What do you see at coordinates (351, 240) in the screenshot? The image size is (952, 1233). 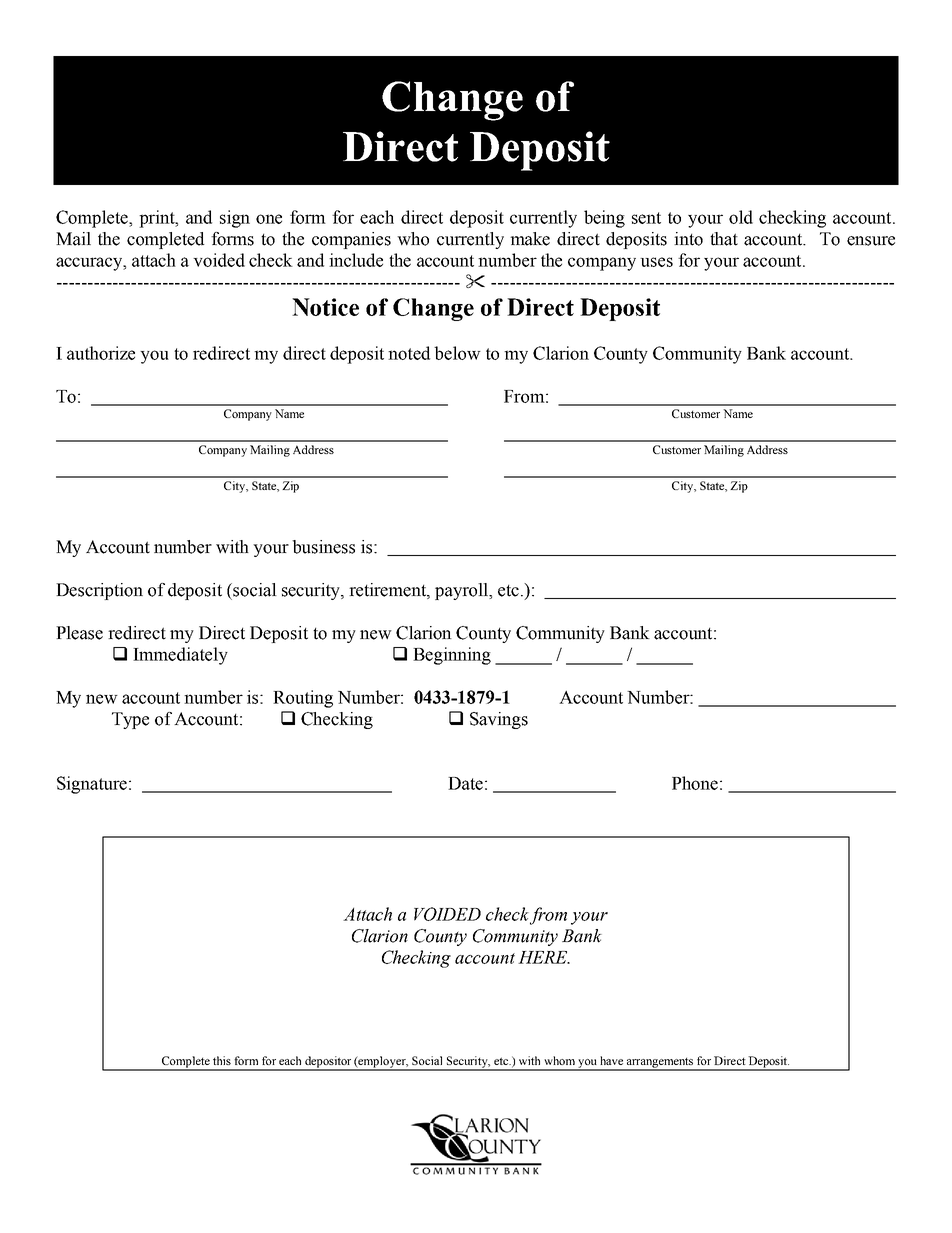 I see `companies` at bounding box center [351, 240].
